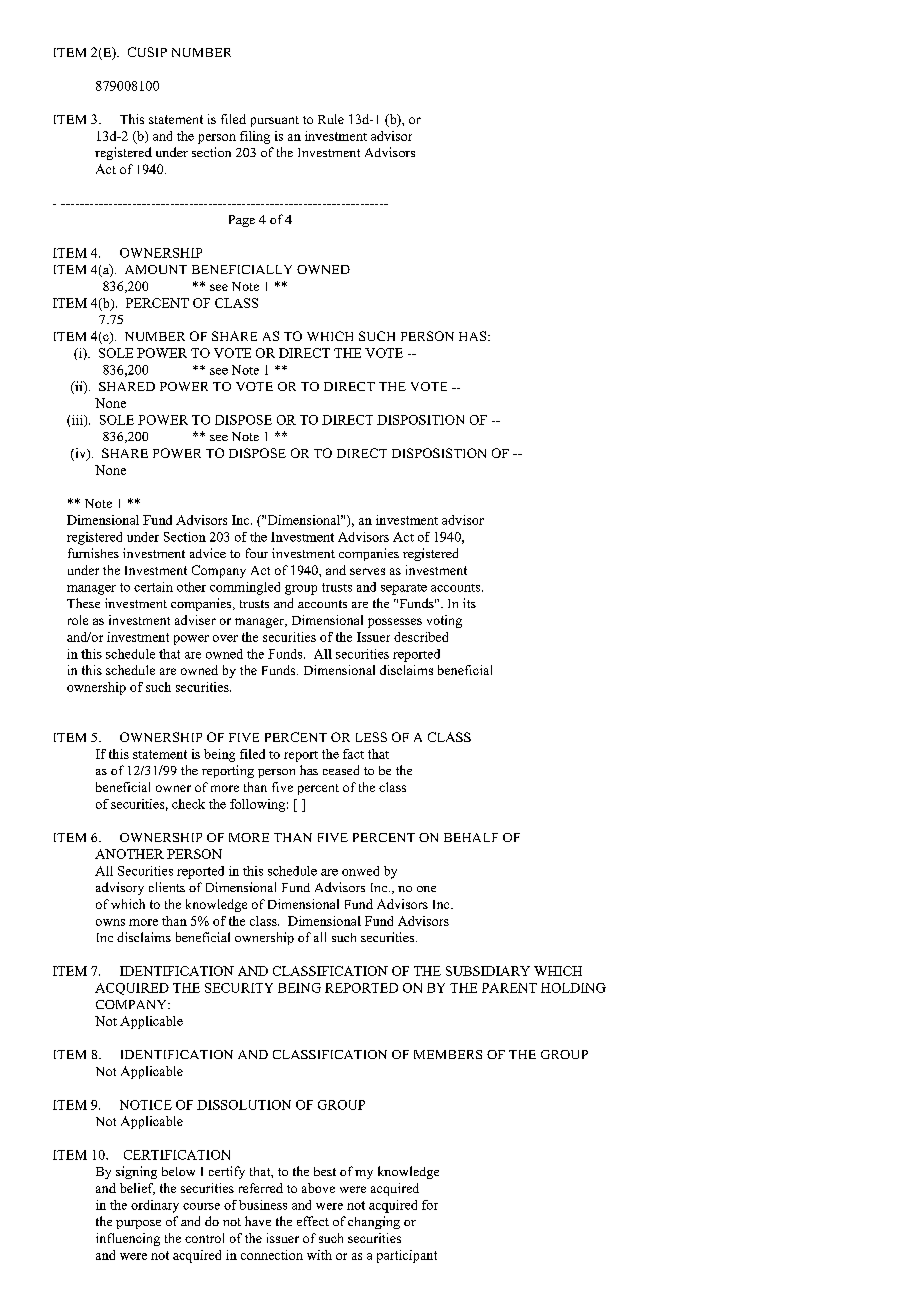 The width and height of the screenshot is (924, 1308). I want to click on effect, so click(313, 1221).
